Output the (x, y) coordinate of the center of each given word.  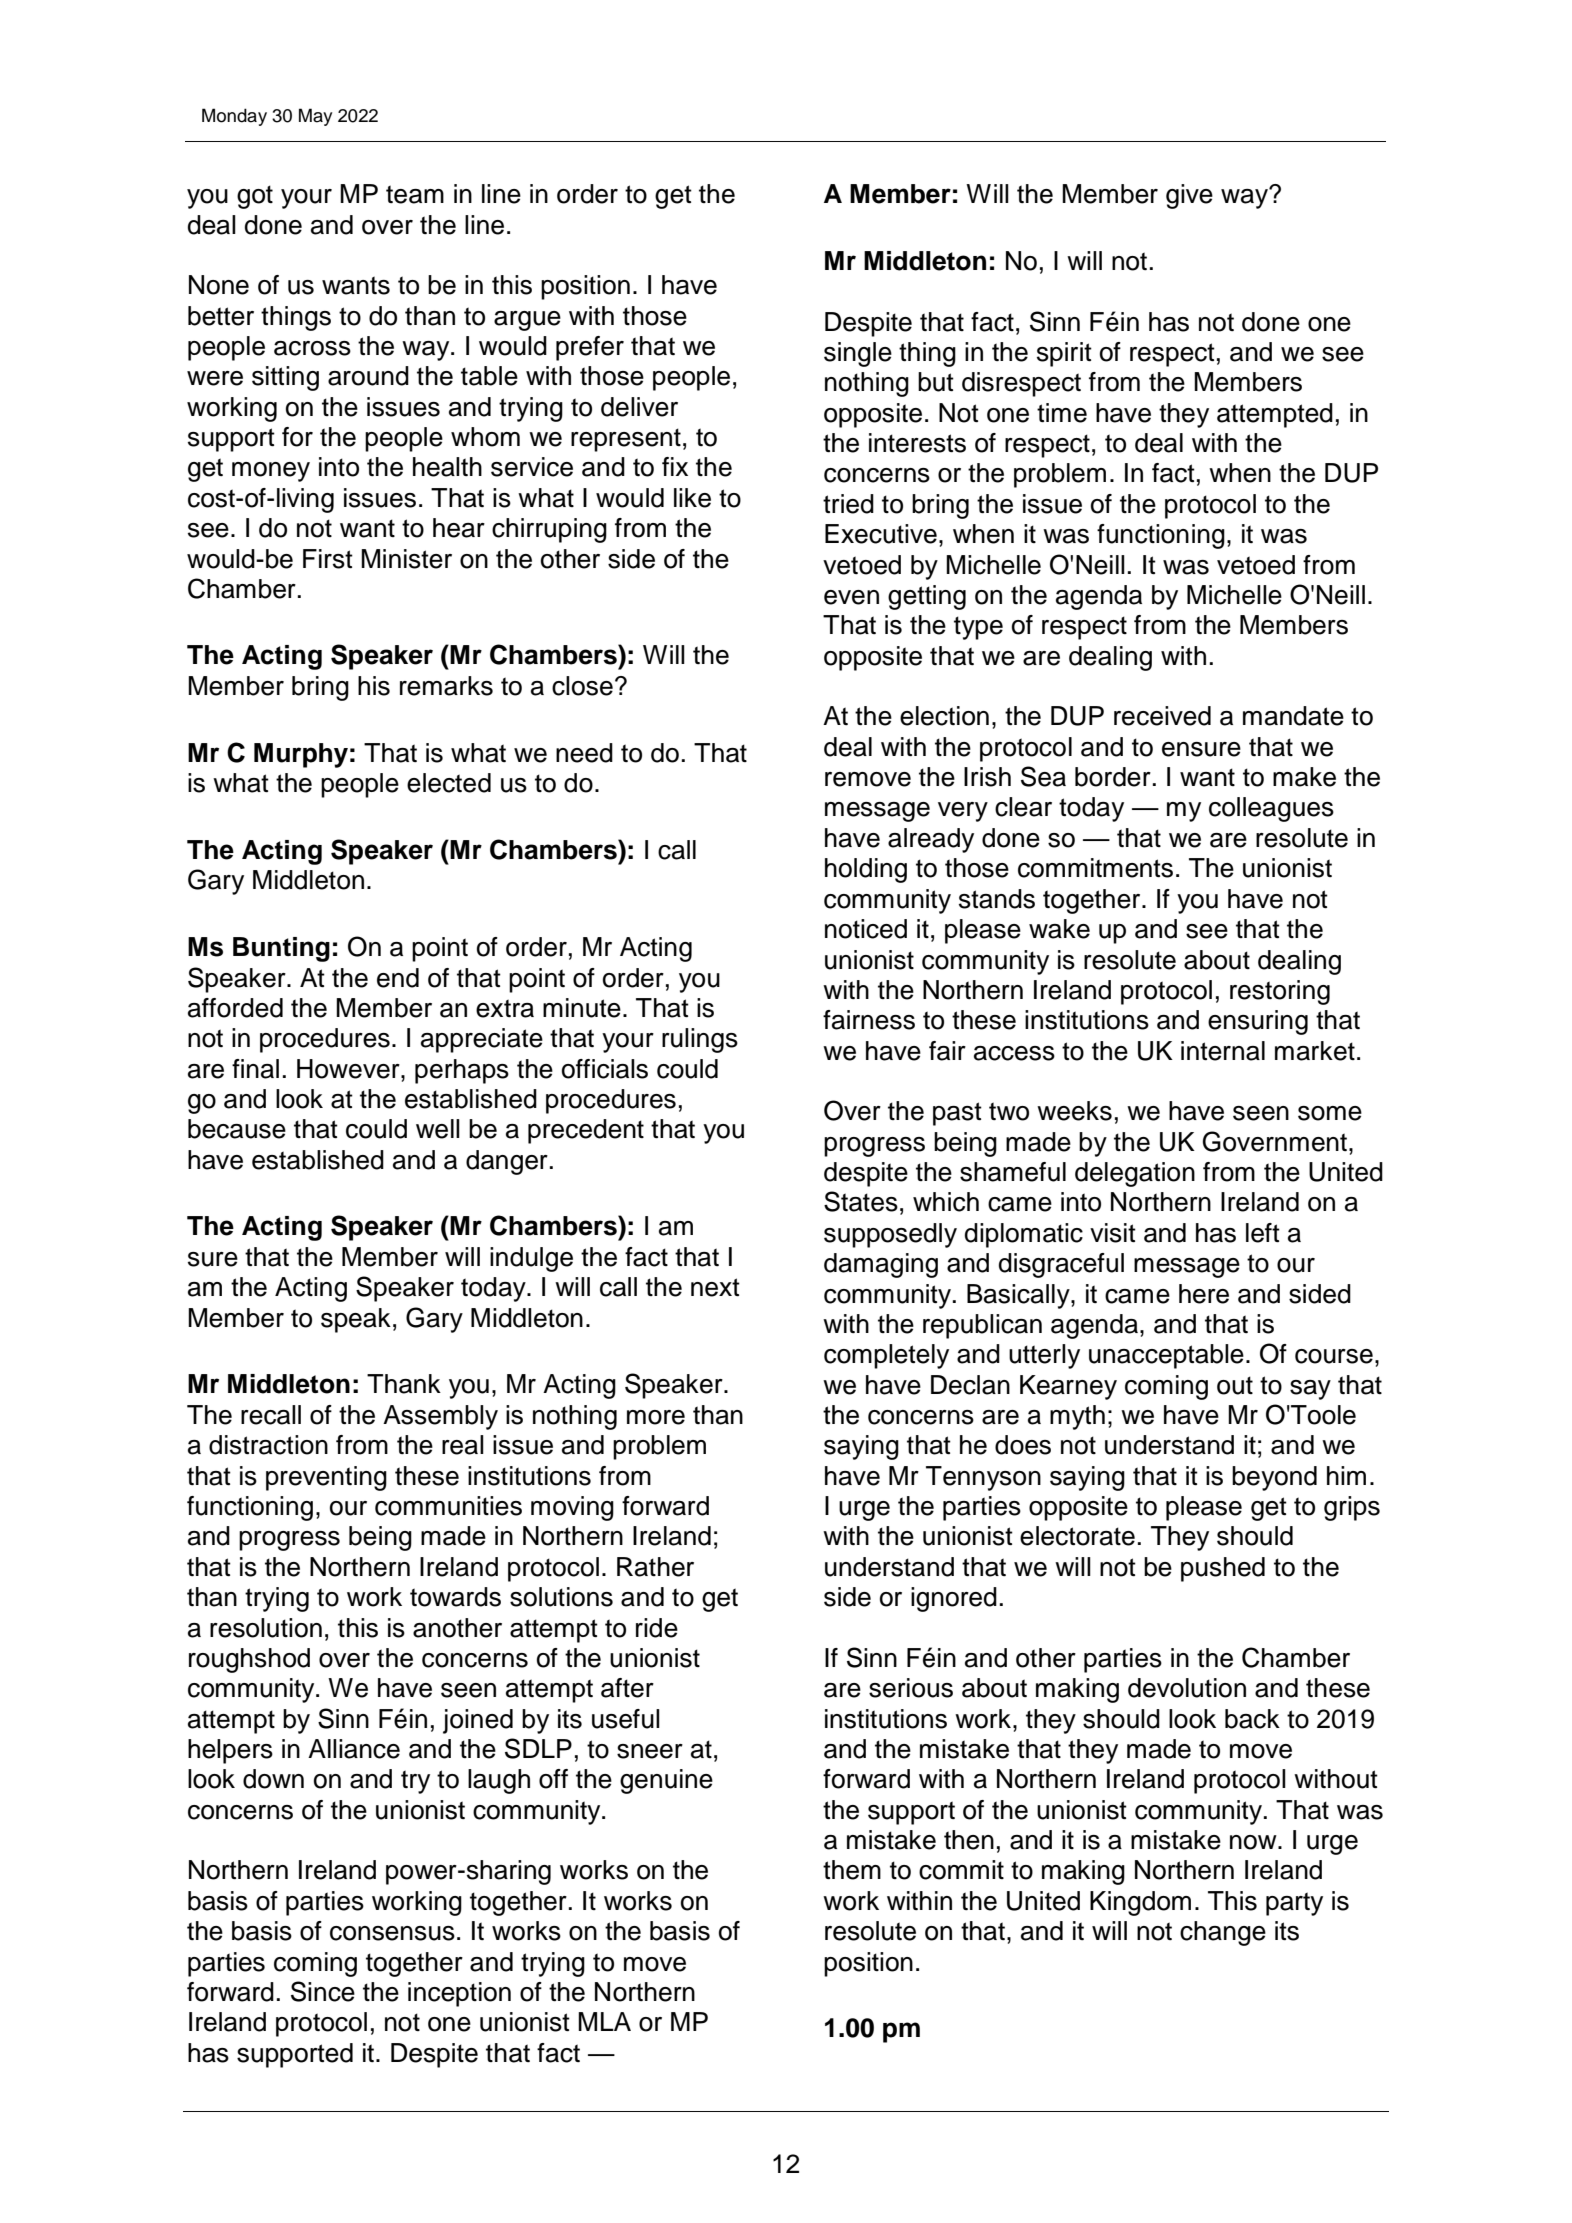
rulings (700, 1040)
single (858, 354)
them (852, 1870)
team (415, 194)
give (1189, 196)
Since (323, 1991)
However (349, 1069)
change (1223, 1933)
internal (1223, 1051)
